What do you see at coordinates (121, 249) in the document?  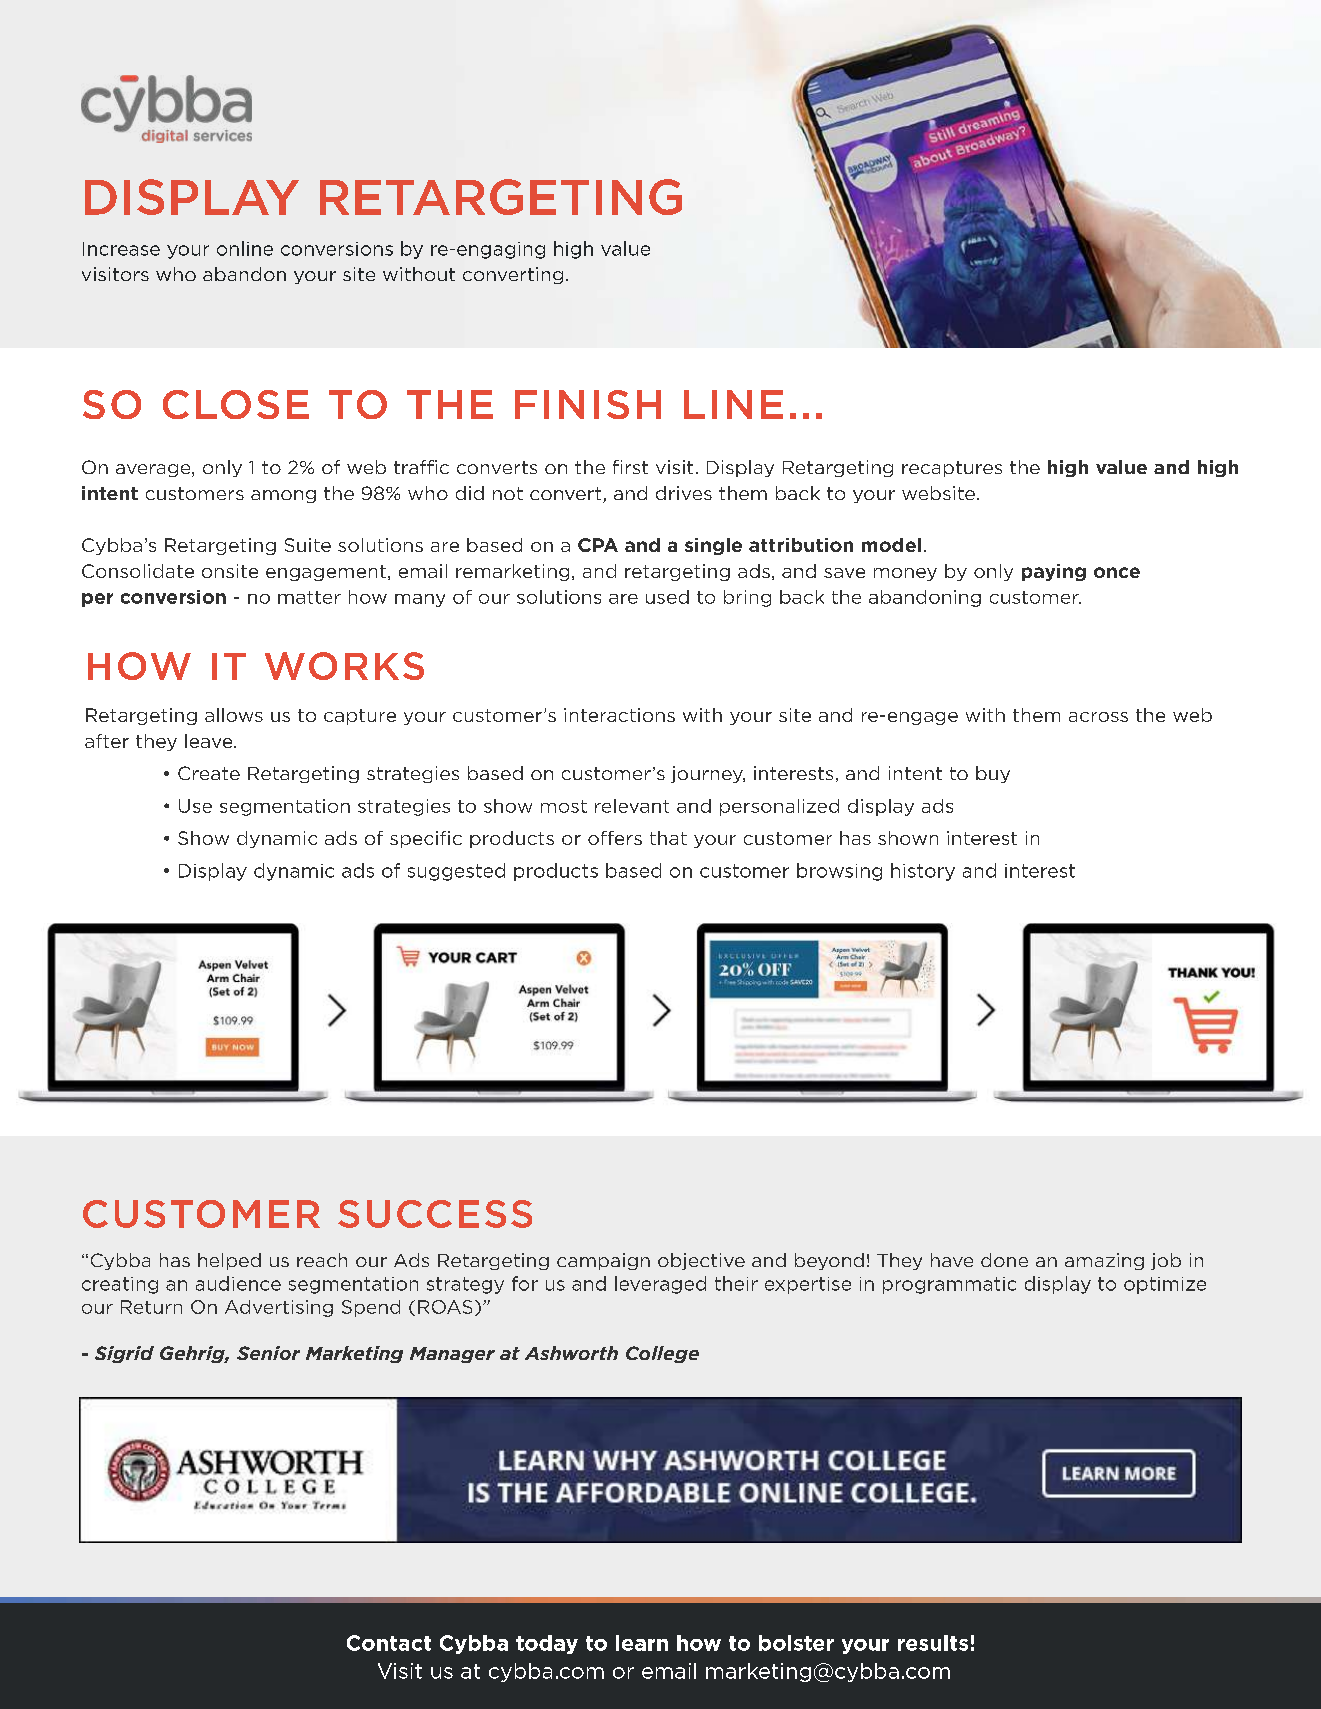 I see `Increase` at bounding box center [121, 249].
